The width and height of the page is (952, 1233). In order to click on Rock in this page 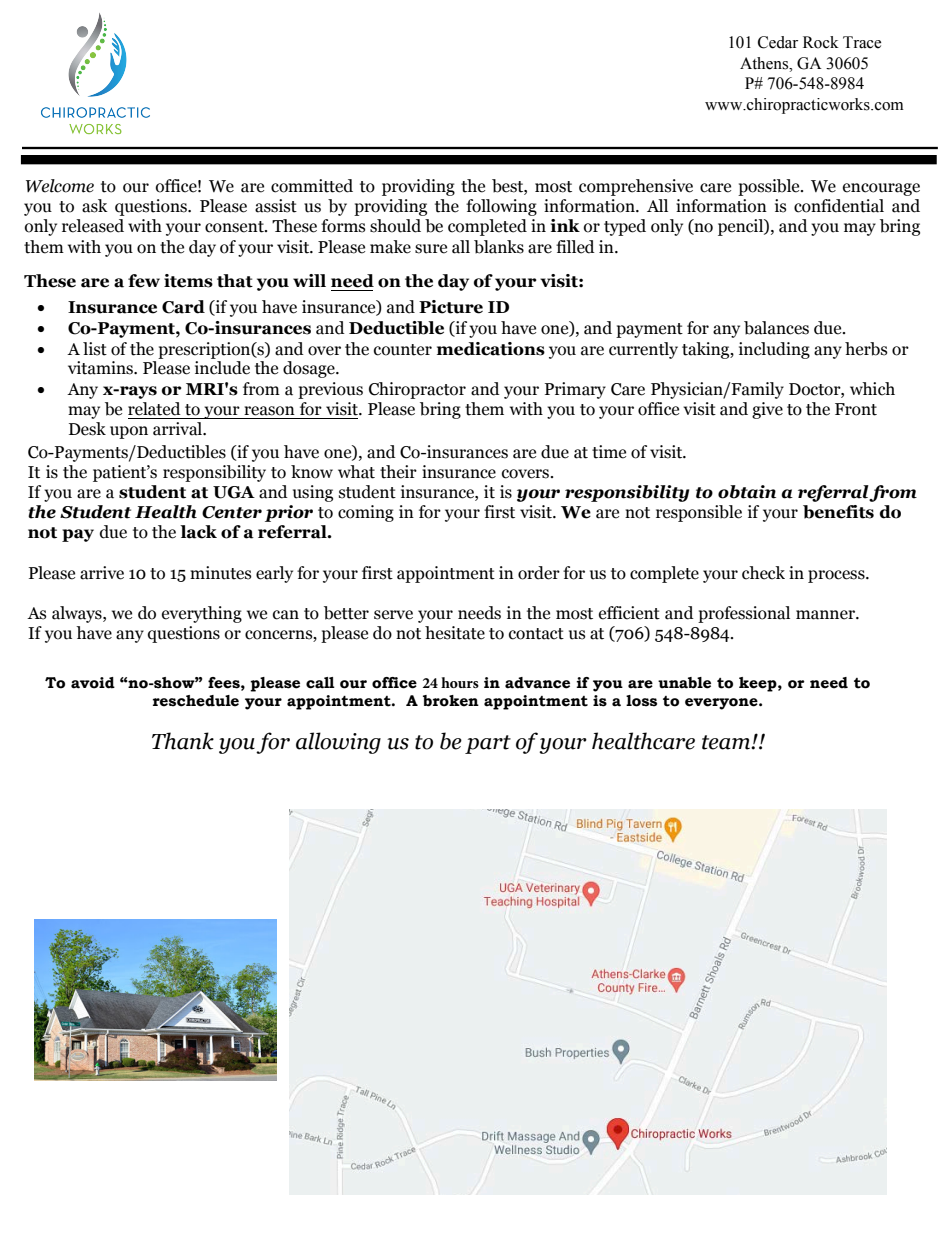, I will do `click(821, 42)`.
